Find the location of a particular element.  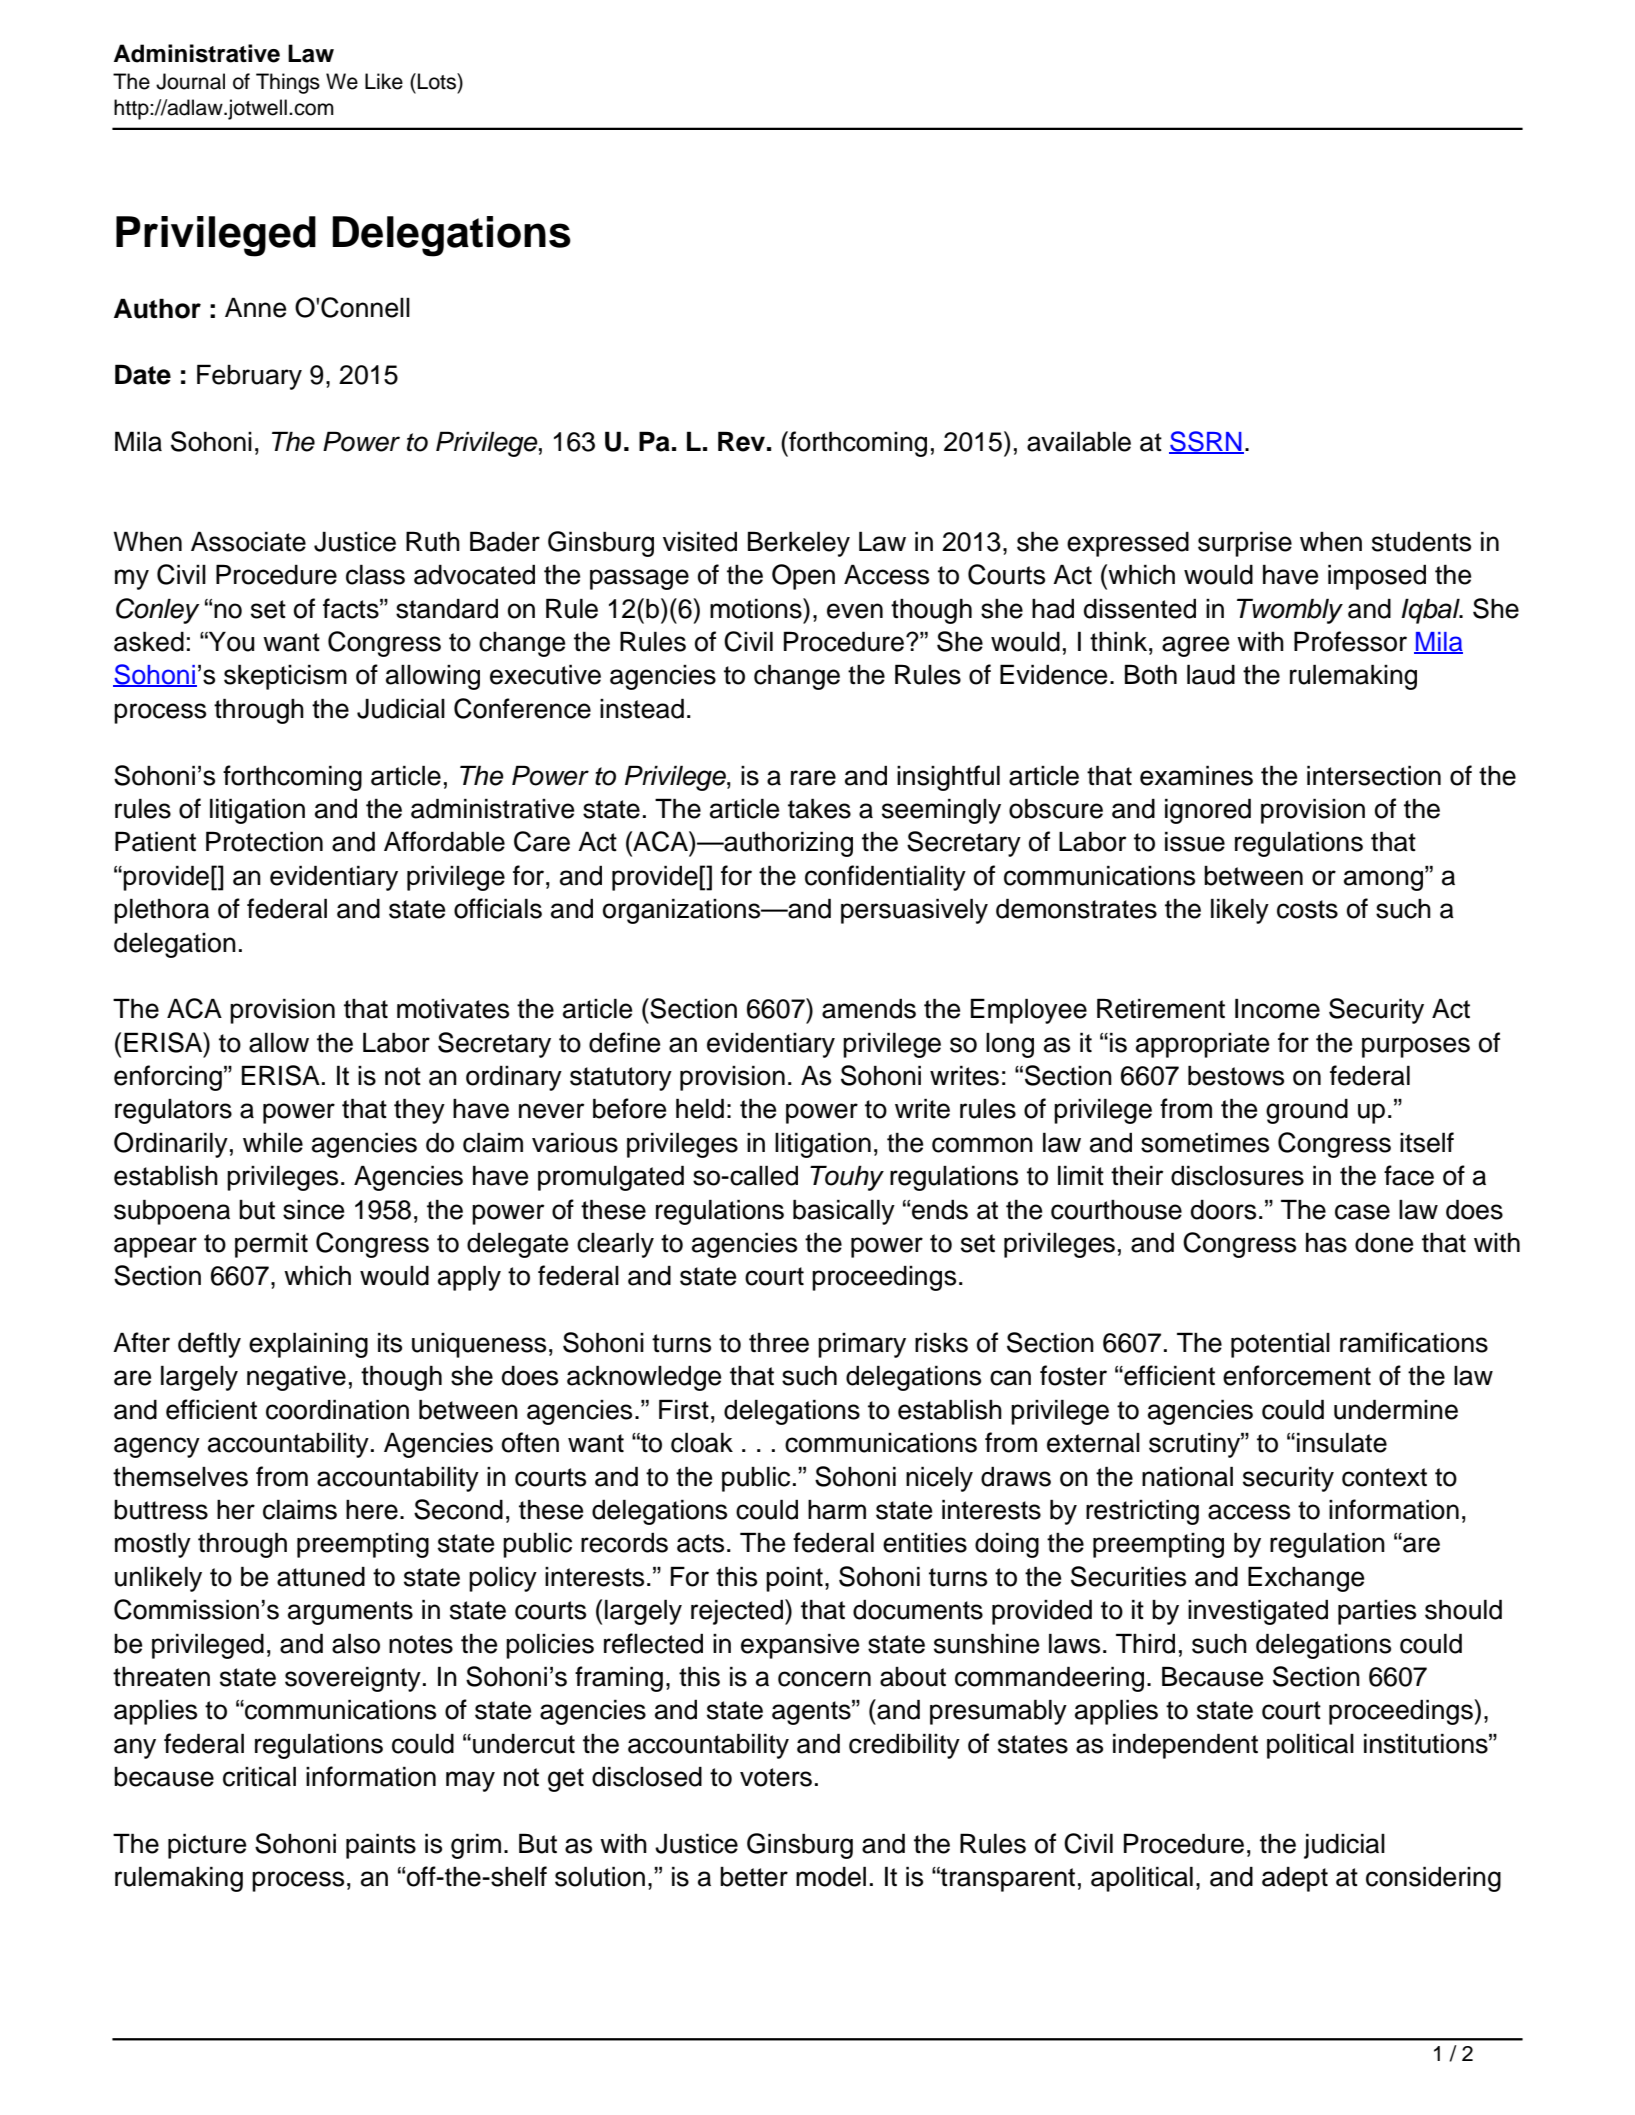

persuasively is located at coordinates (914, 911).
